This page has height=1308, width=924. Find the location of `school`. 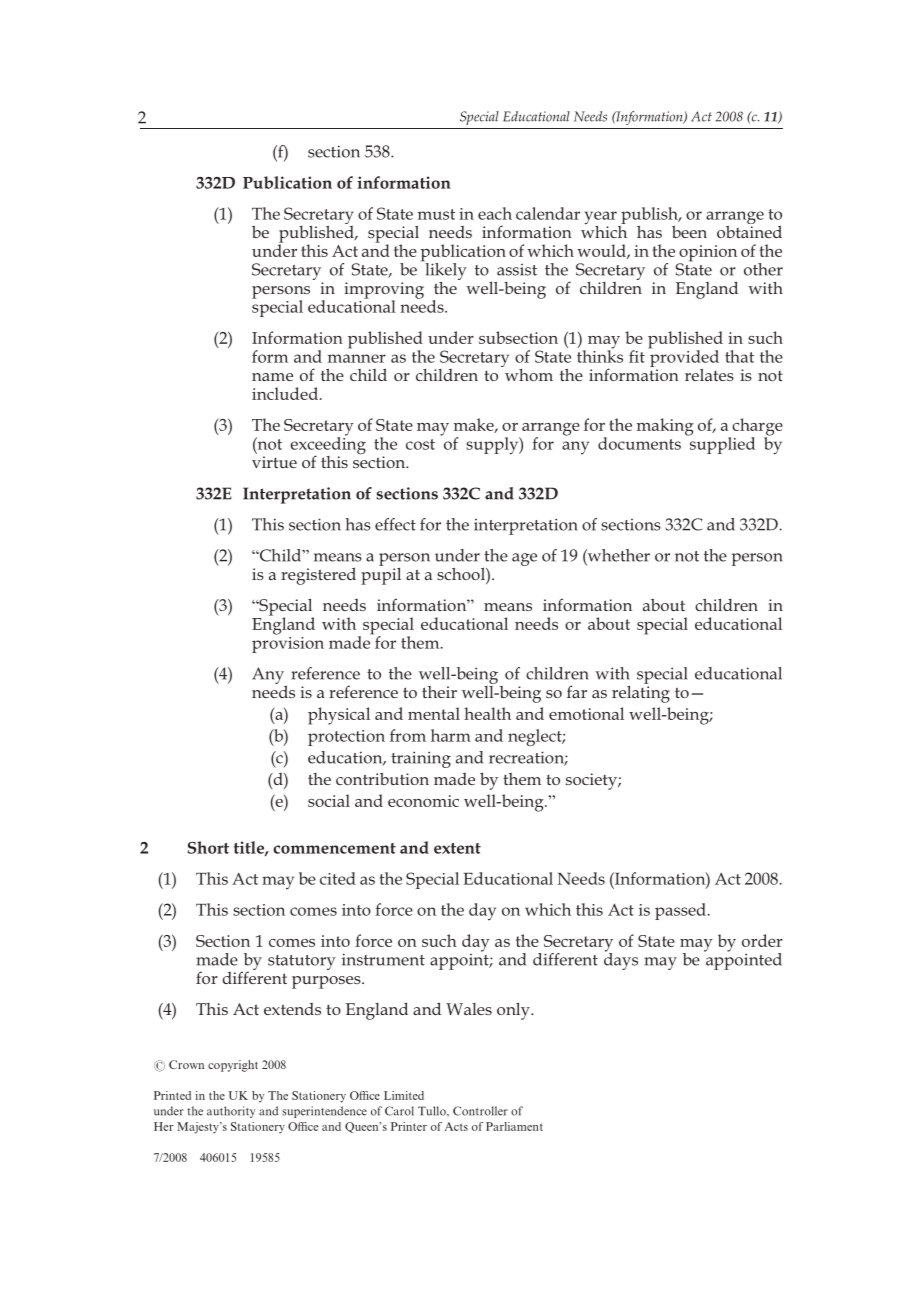

school is located at coordinates (462, 574).
